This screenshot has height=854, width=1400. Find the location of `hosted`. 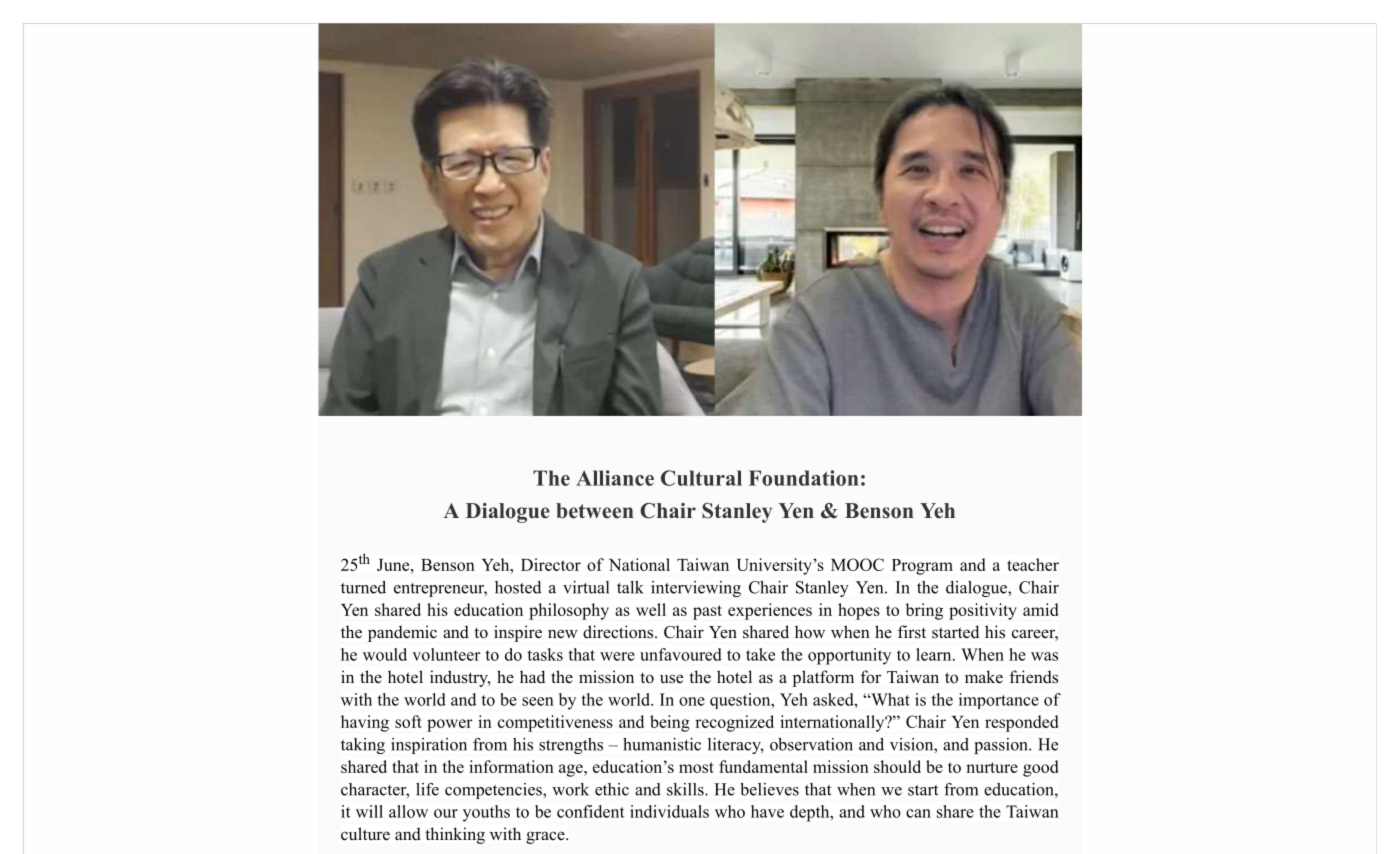

hosted is located at coordinates (518, 587).
